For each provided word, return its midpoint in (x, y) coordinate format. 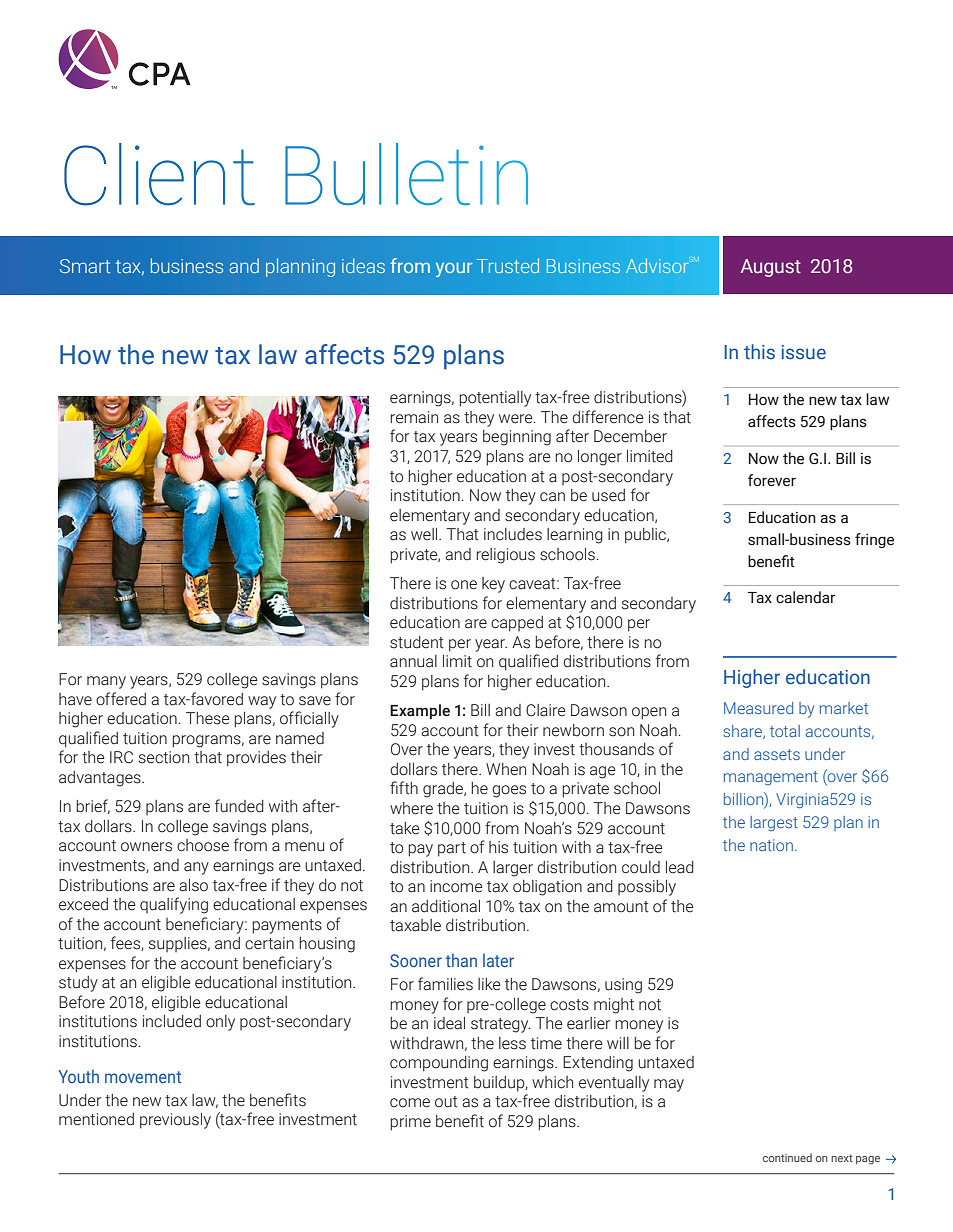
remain (414, 417)
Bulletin (406, 174)
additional (446, 906)
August (770, 268)
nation (771, 845)
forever (772, 480)
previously (175, 1121)
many (106, 682)
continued (787, 1157)
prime (410, 1123)
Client (159, 174)
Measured (758, 708)
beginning (517, 438)
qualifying (174, 905)
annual (413, 661)
